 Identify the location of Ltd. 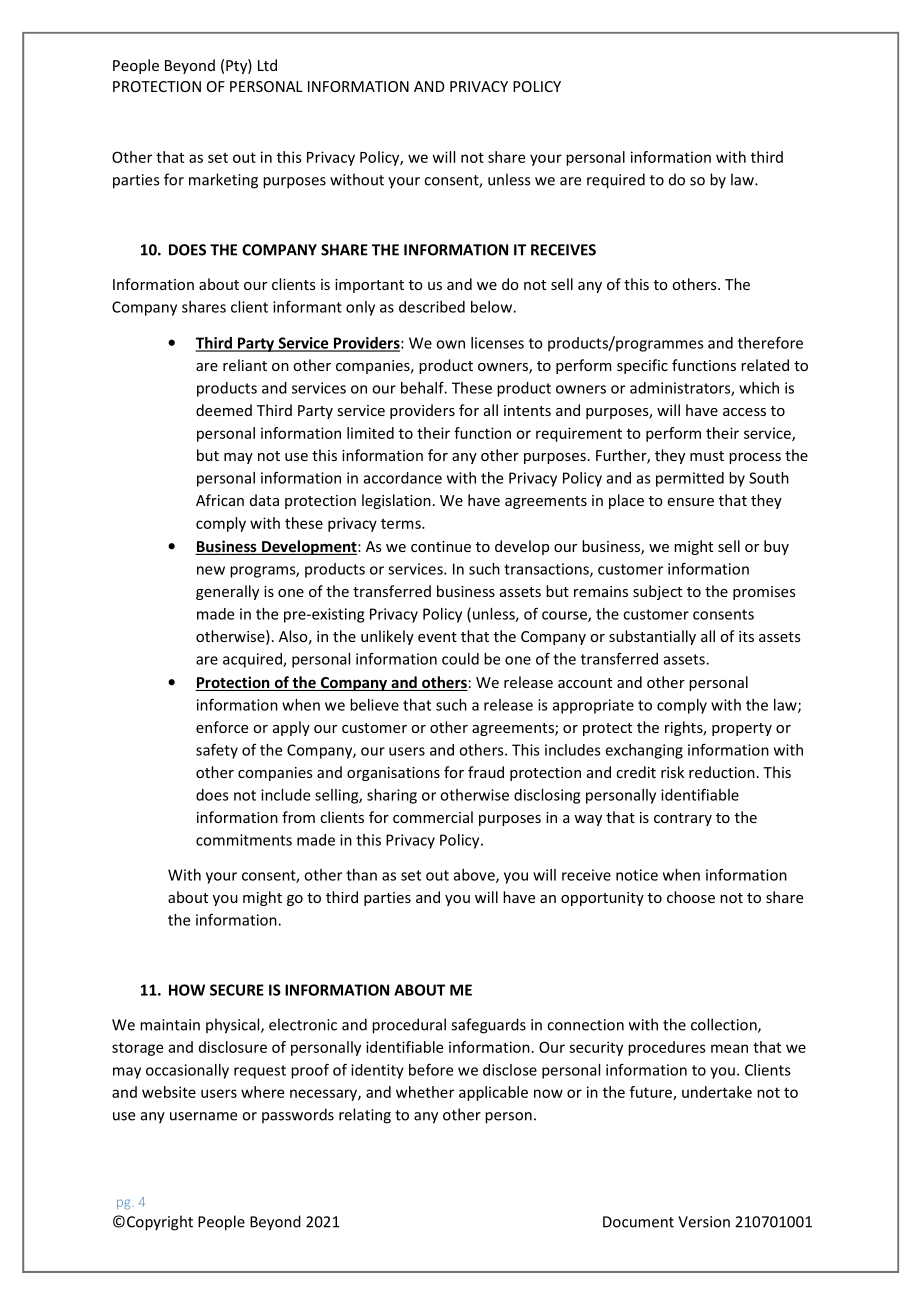
(267, 65).
